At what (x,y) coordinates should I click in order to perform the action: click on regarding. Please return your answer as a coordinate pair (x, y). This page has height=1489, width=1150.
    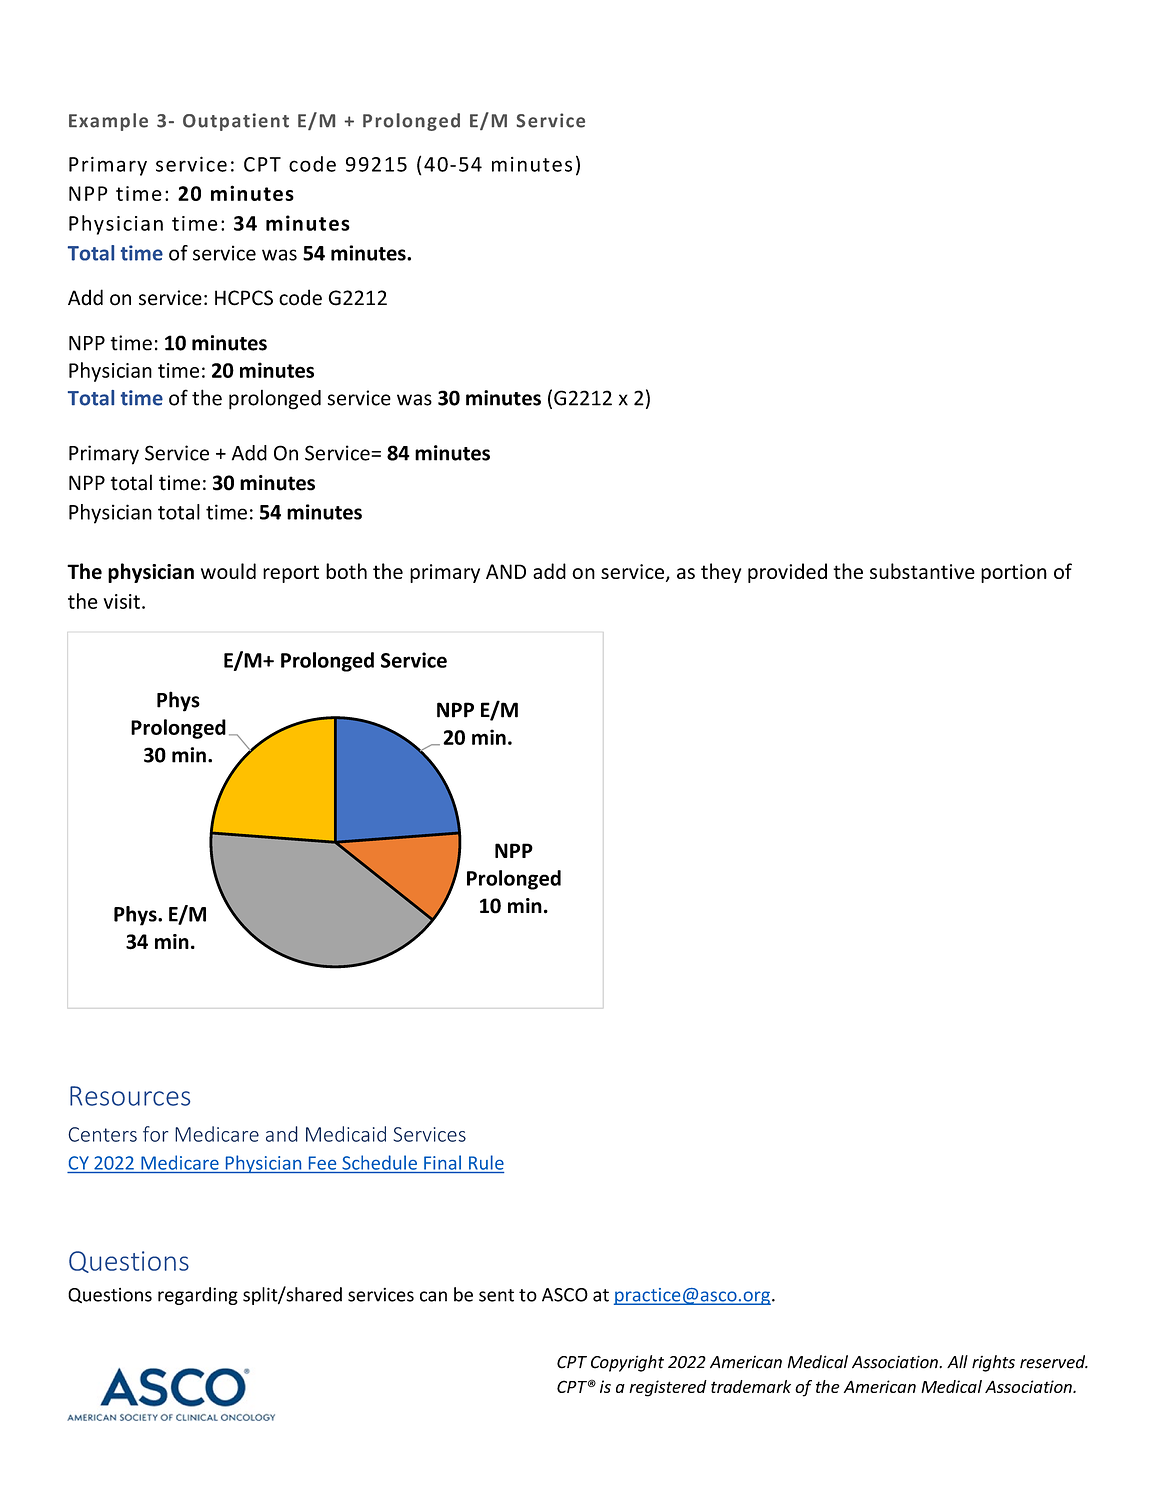
    Looking at the image, I should click on (198, 1296).
